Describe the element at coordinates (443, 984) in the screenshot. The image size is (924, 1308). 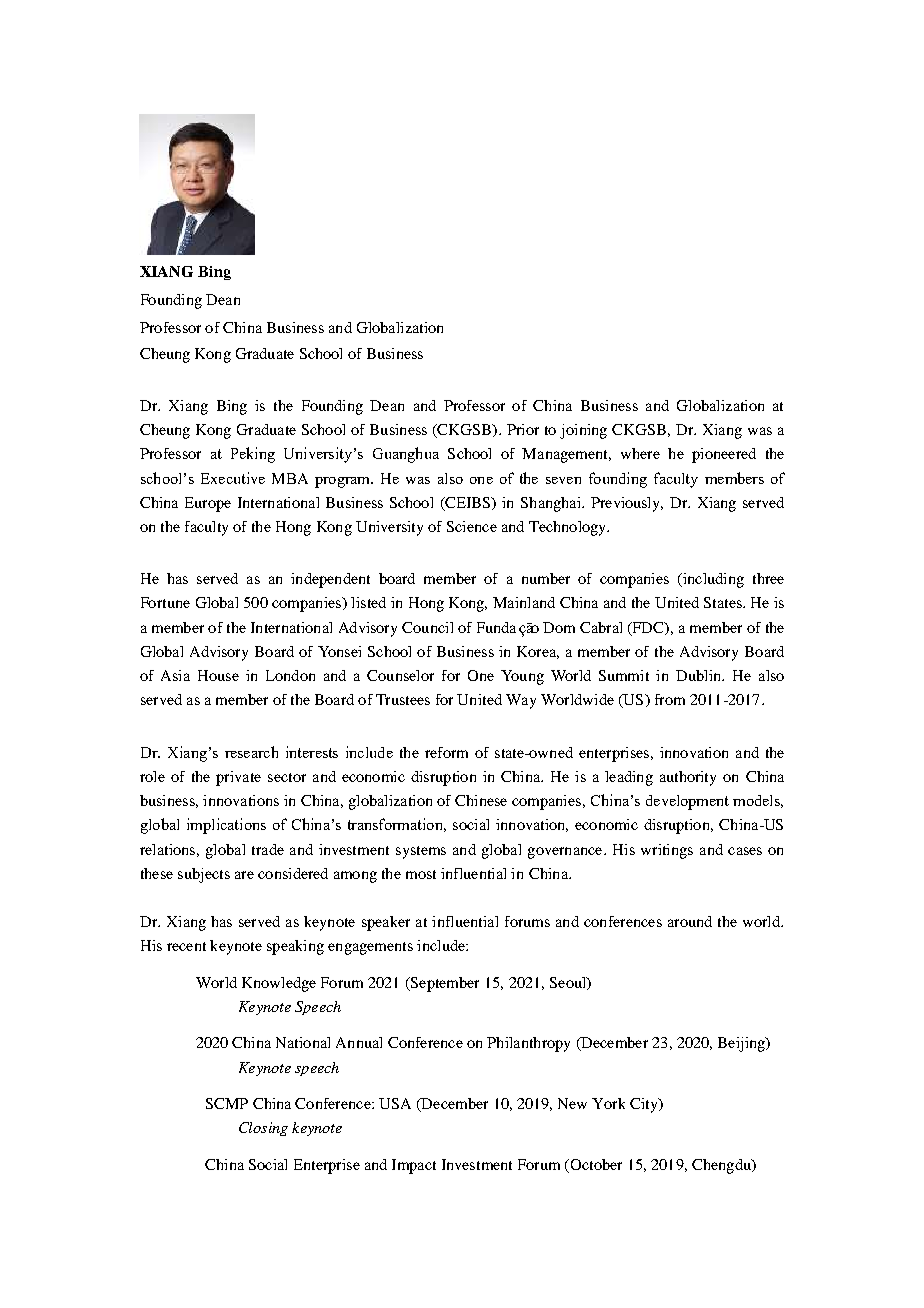
I see `September` at that location.
